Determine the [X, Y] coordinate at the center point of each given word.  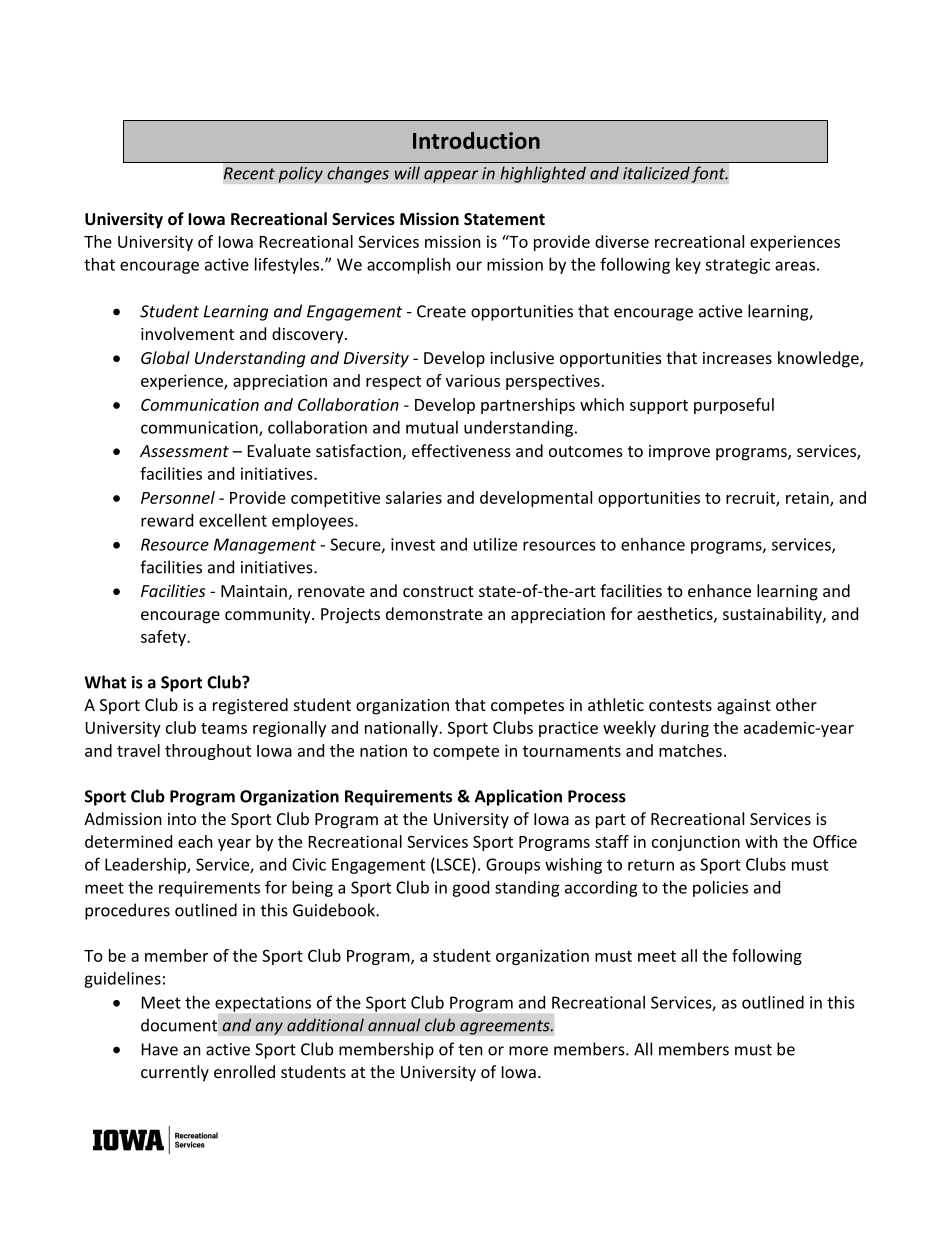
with [761, 841]
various [473, 380]
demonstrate [434, 613]
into [182, 819]
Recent [249, 173]
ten [470, 1050]
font [709, 174]
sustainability [773, 615]
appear [451, 176]
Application [518, 797]
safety [164, 638]
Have [160, 1049]
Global [165, 357]
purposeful [734, 406]
